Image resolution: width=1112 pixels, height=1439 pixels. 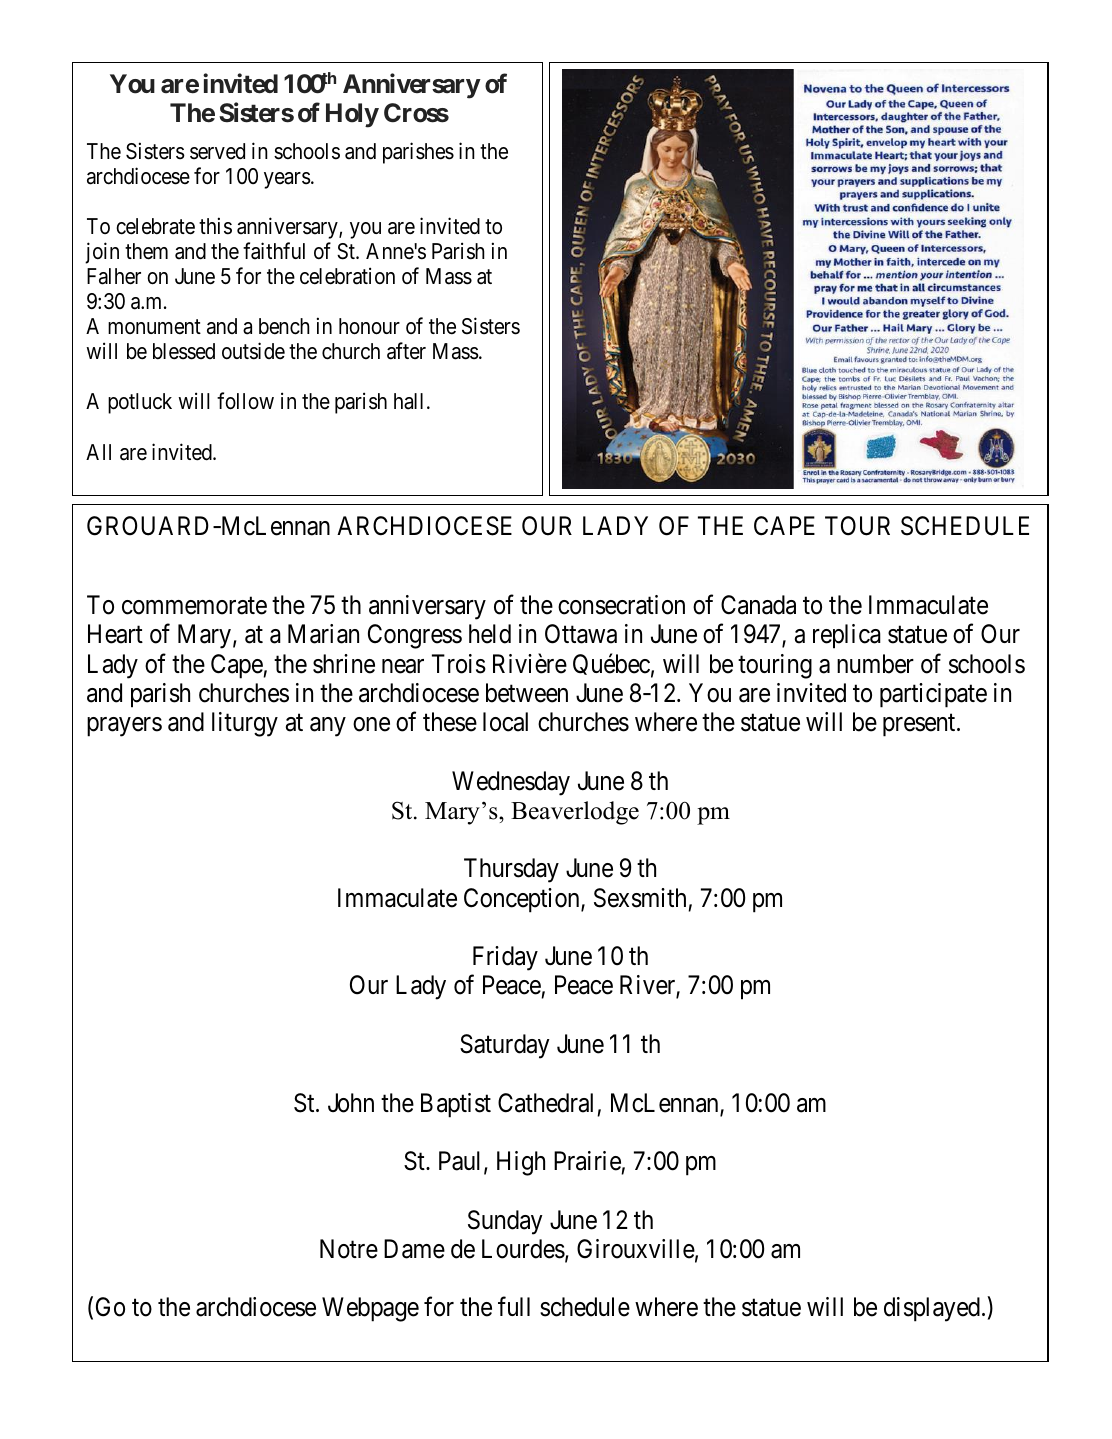 I want to click on after, so click(x=406, y=351).
